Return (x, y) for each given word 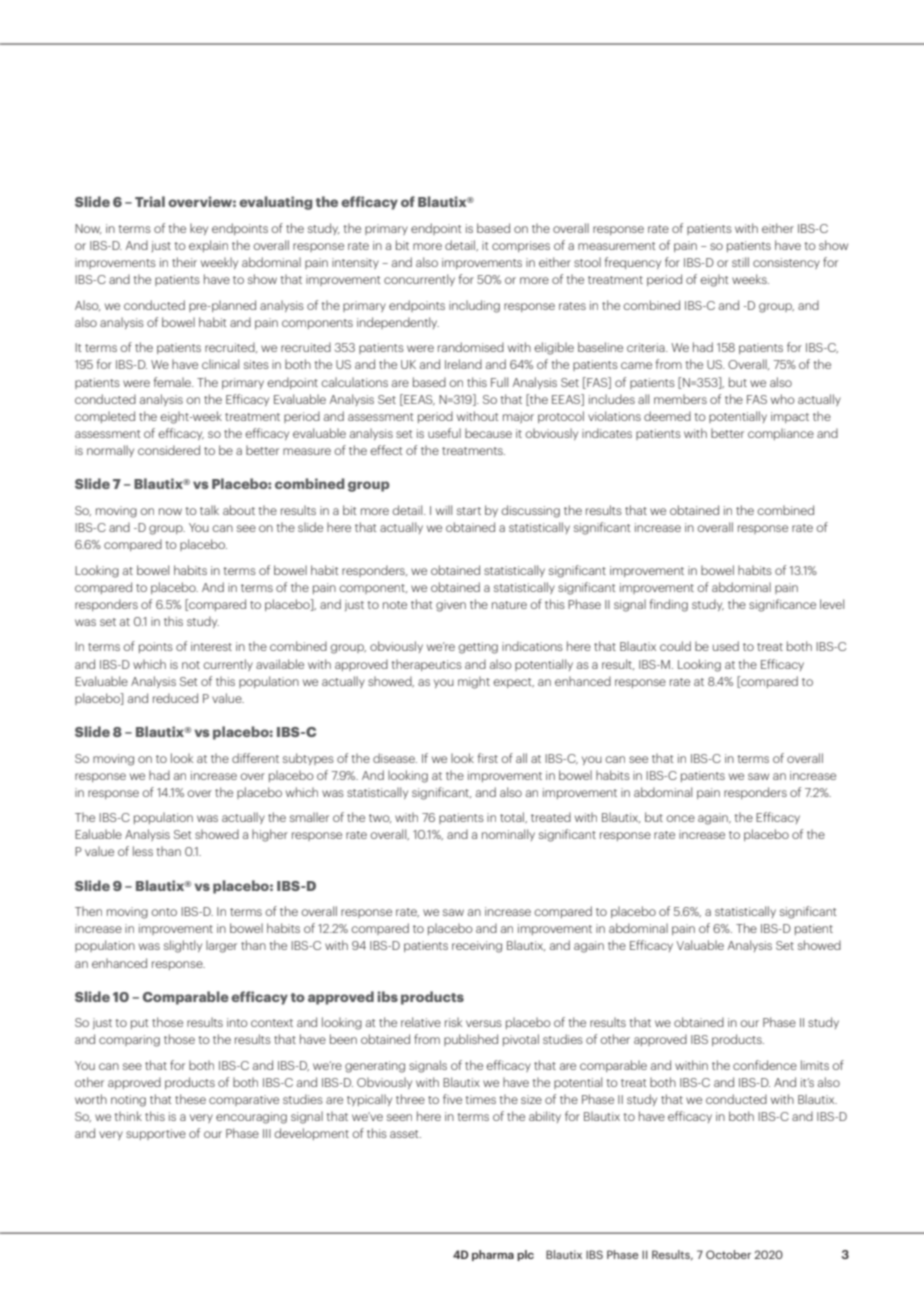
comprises (521, 246)
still (740, 262)
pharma (493, 1255)
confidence (765, 1065)
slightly (183, 946)
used (726, 646)
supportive (156, 1134)
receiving (477, 947)
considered (169, 450)
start (469, 511)
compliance (781, 434)
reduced (175, 698)
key (199, 229)
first (488, 758)
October (728, 1254)
